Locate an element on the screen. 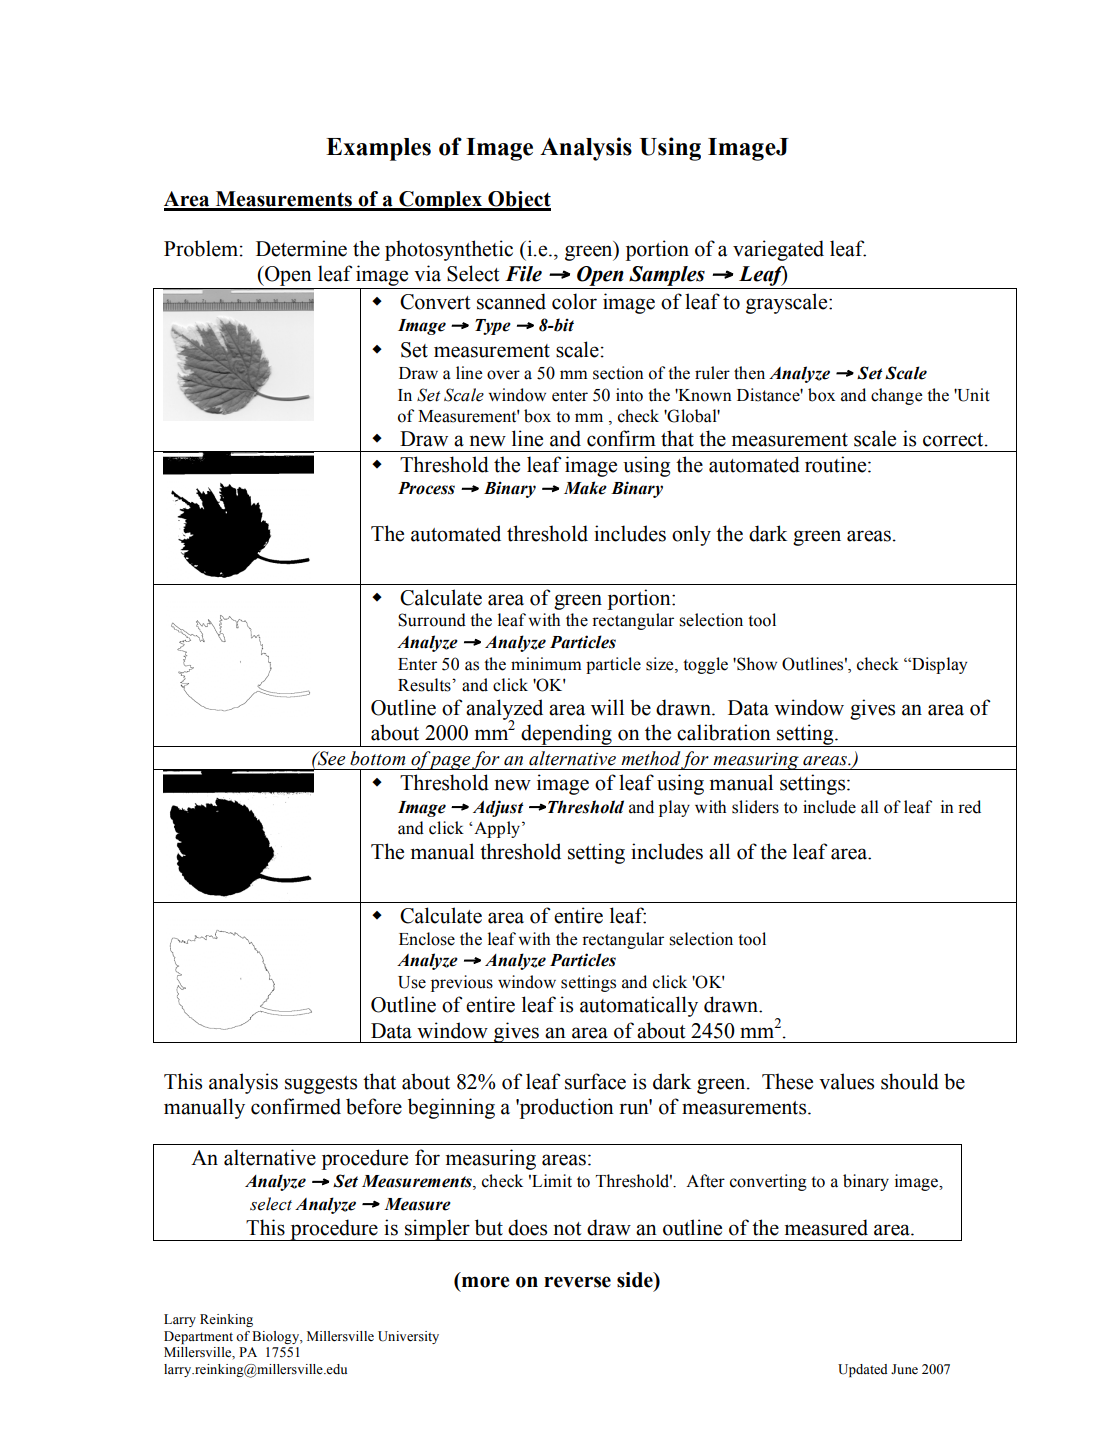  previous is located at coordinates (462, 983).
